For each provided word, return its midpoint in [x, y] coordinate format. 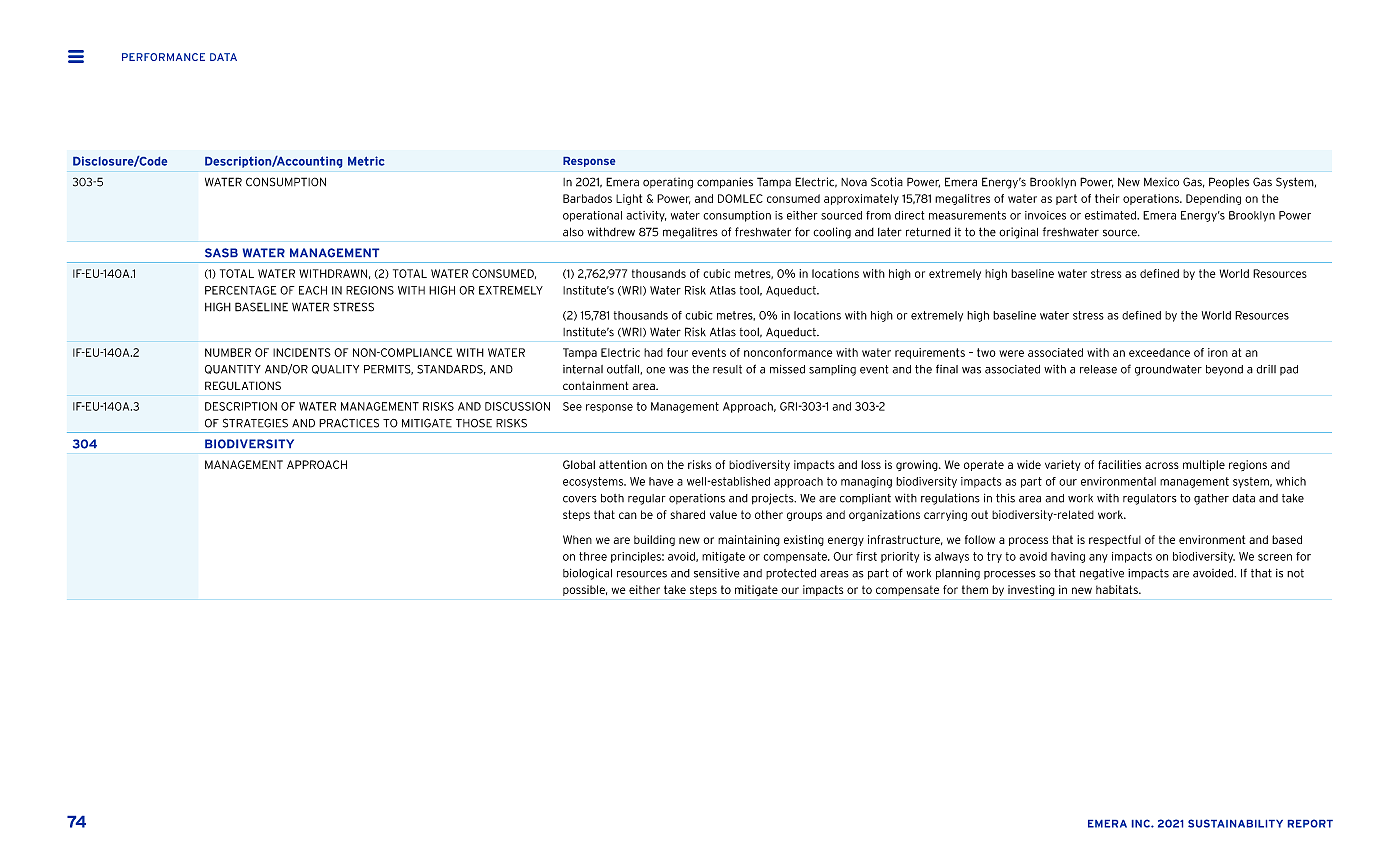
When [577, 539]
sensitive [716, 573]
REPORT [1310, 823]
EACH [313, 290]
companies [725, 182]
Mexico [1161, 182]
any [1098, 558]
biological [587, 574]
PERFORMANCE [163, 57]
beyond [1224, 370]
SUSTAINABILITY [1235, 823]
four [677, 352]
